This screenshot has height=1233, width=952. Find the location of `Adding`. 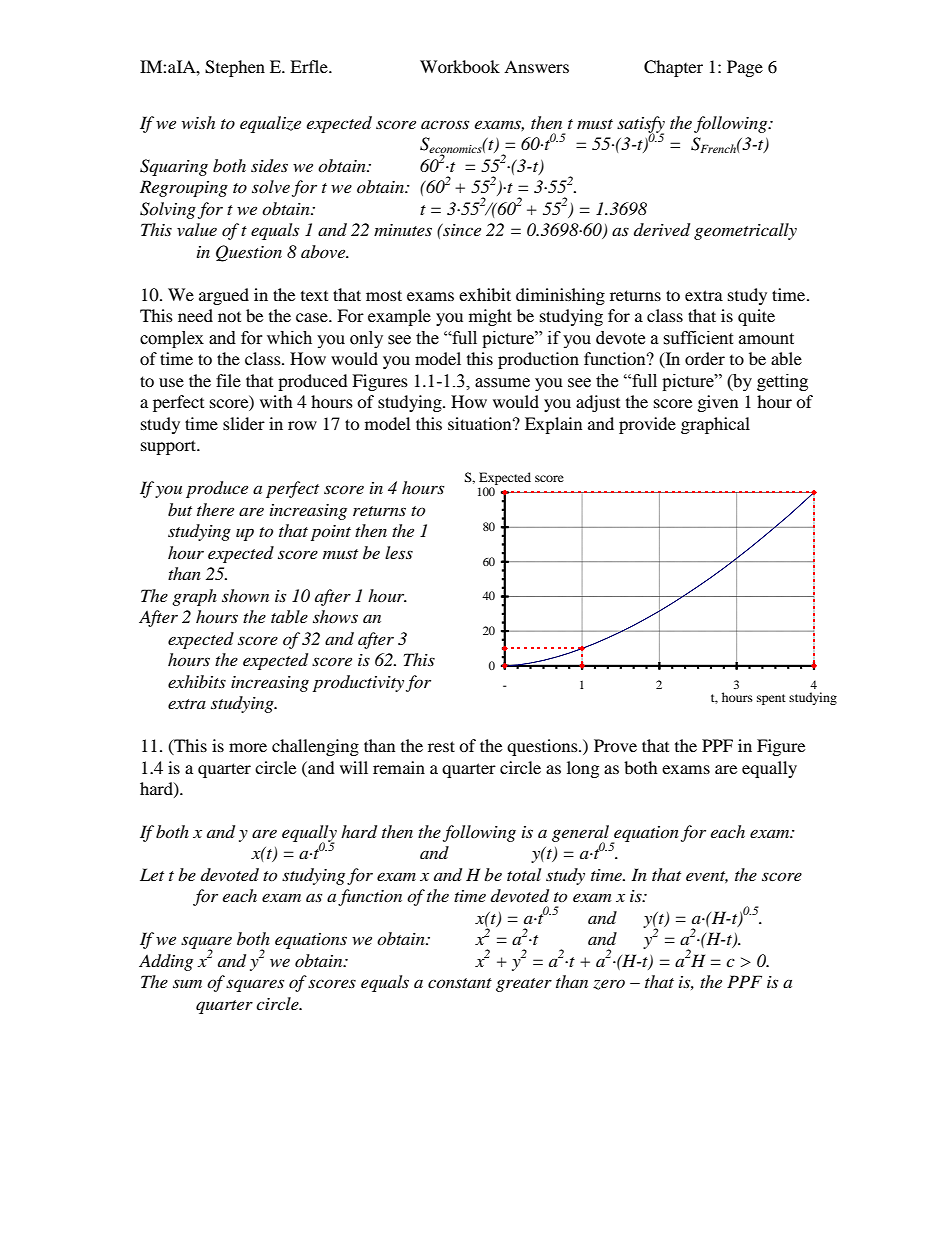

Adding is located at coordinates (166, 962).
